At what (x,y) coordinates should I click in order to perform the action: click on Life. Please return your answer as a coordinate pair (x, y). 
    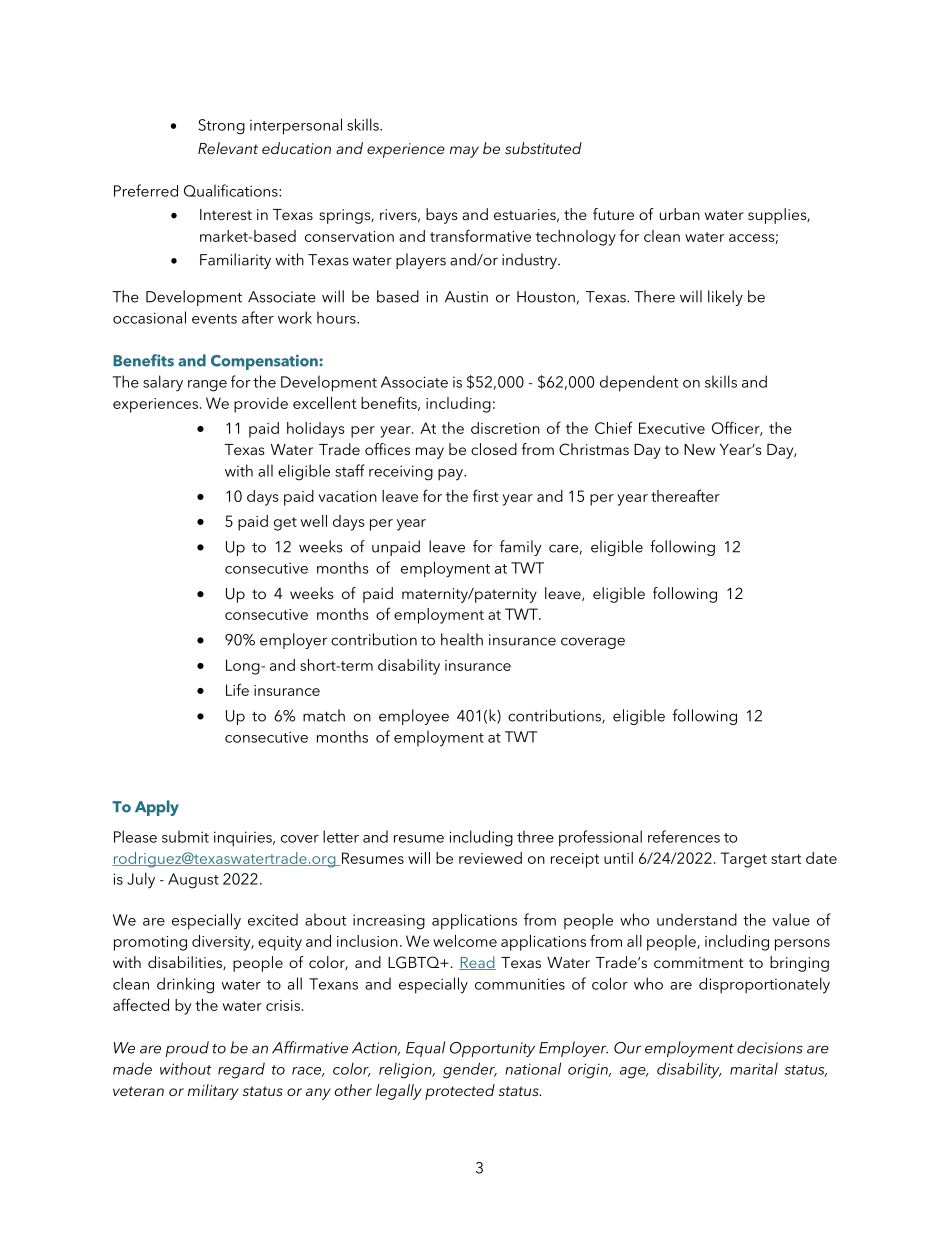
    Looking at the image, I should click on (237, 689).
